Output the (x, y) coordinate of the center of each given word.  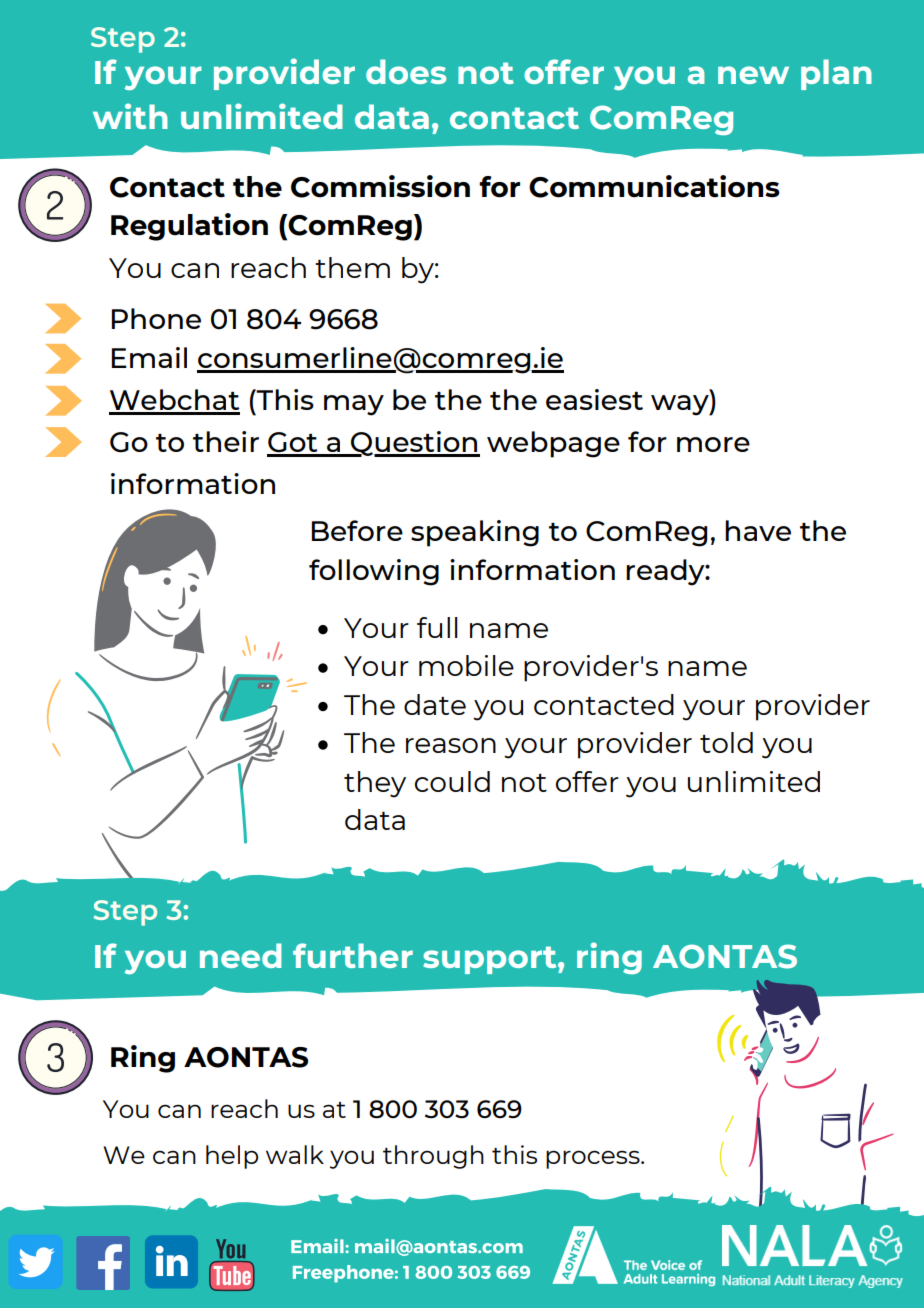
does (406, 71)
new (753, 75)
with (130, 116)
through (433, 1157)
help (232, 1157)
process (594, 1159)
